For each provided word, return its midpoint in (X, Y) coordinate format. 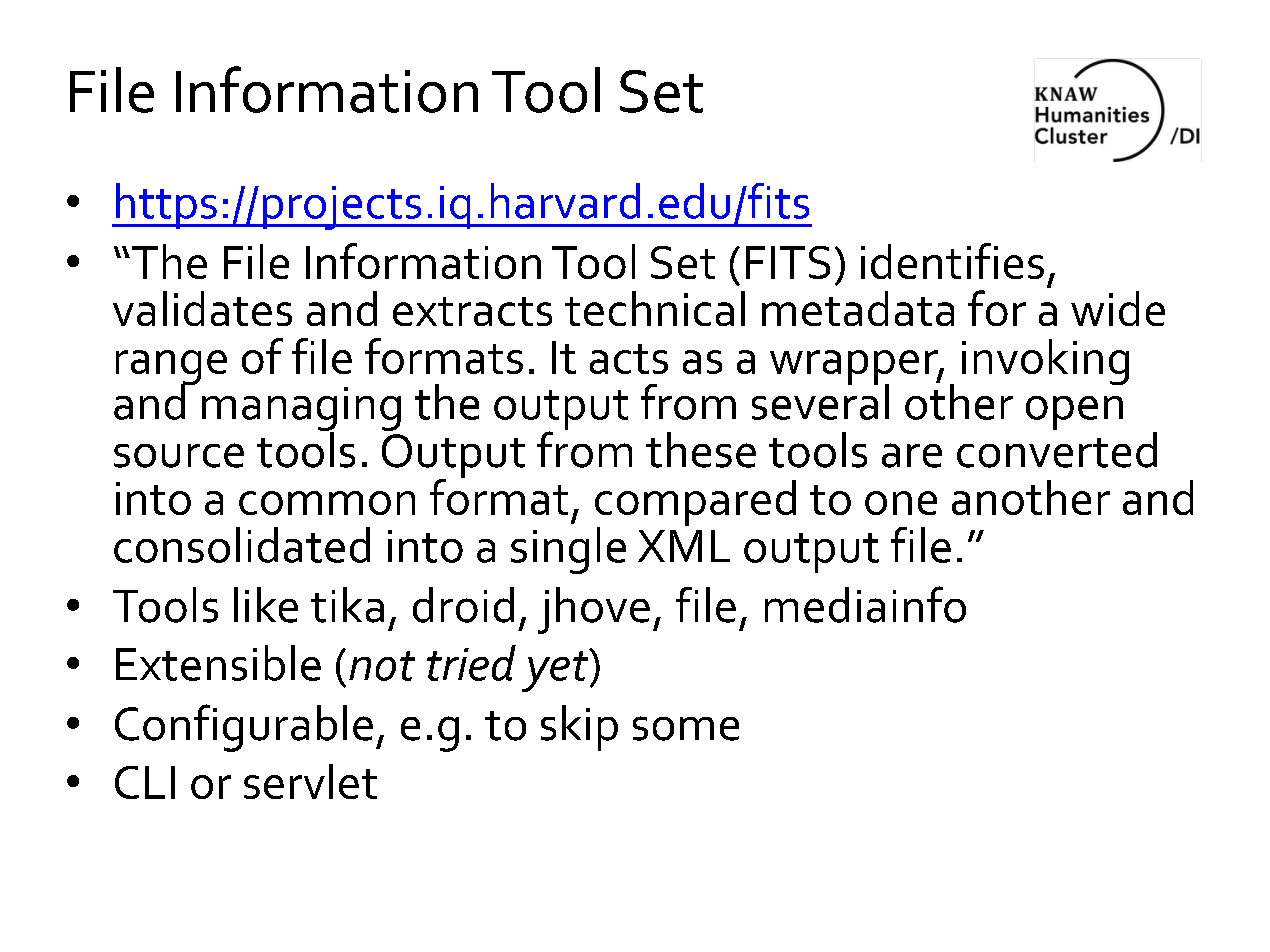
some (686, 728)
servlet (310, 781)
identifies (952, 261)
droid (463, 605)
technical (655, 308)
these (701, 450)
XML (684, 546)
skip (579, 728)
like (266, 605)
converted (1057, 450)
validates (202, 308)
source (179, 455)
